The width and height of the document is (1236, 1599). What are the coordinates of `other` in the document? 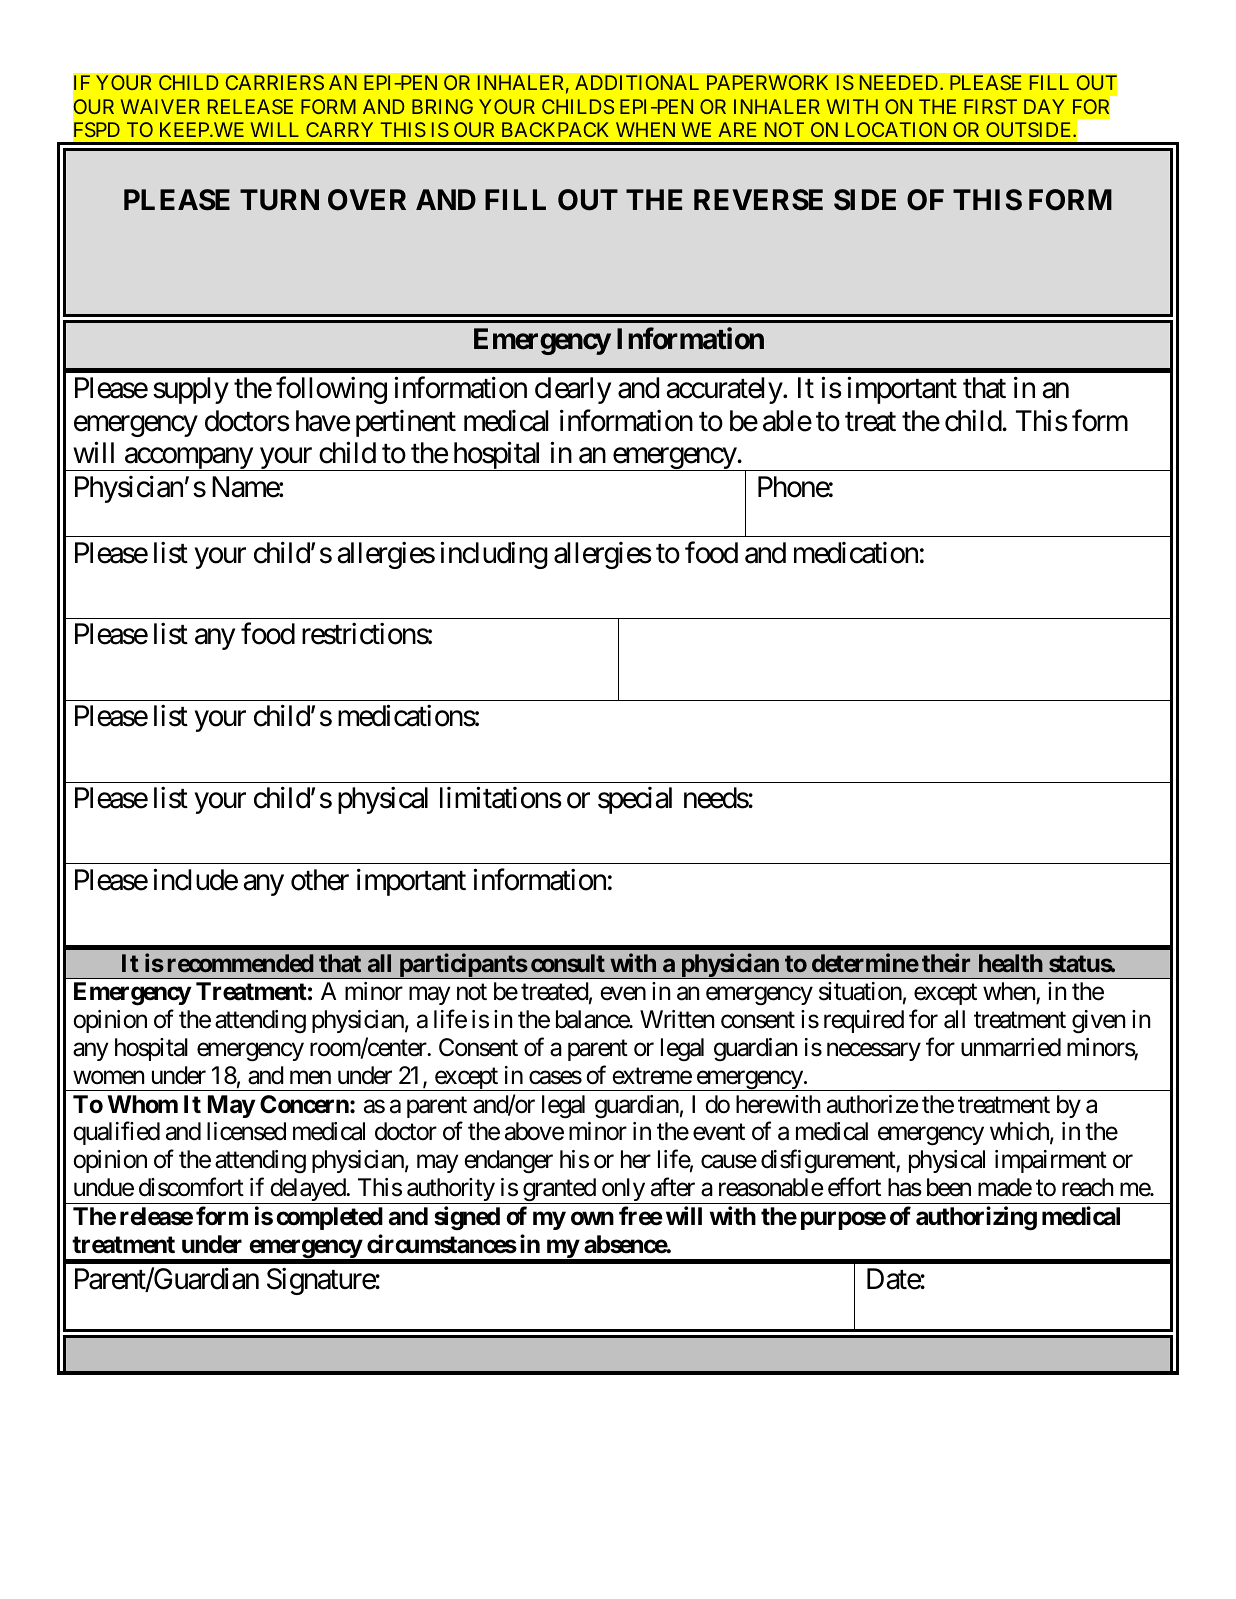 It's located at (320, 880).
